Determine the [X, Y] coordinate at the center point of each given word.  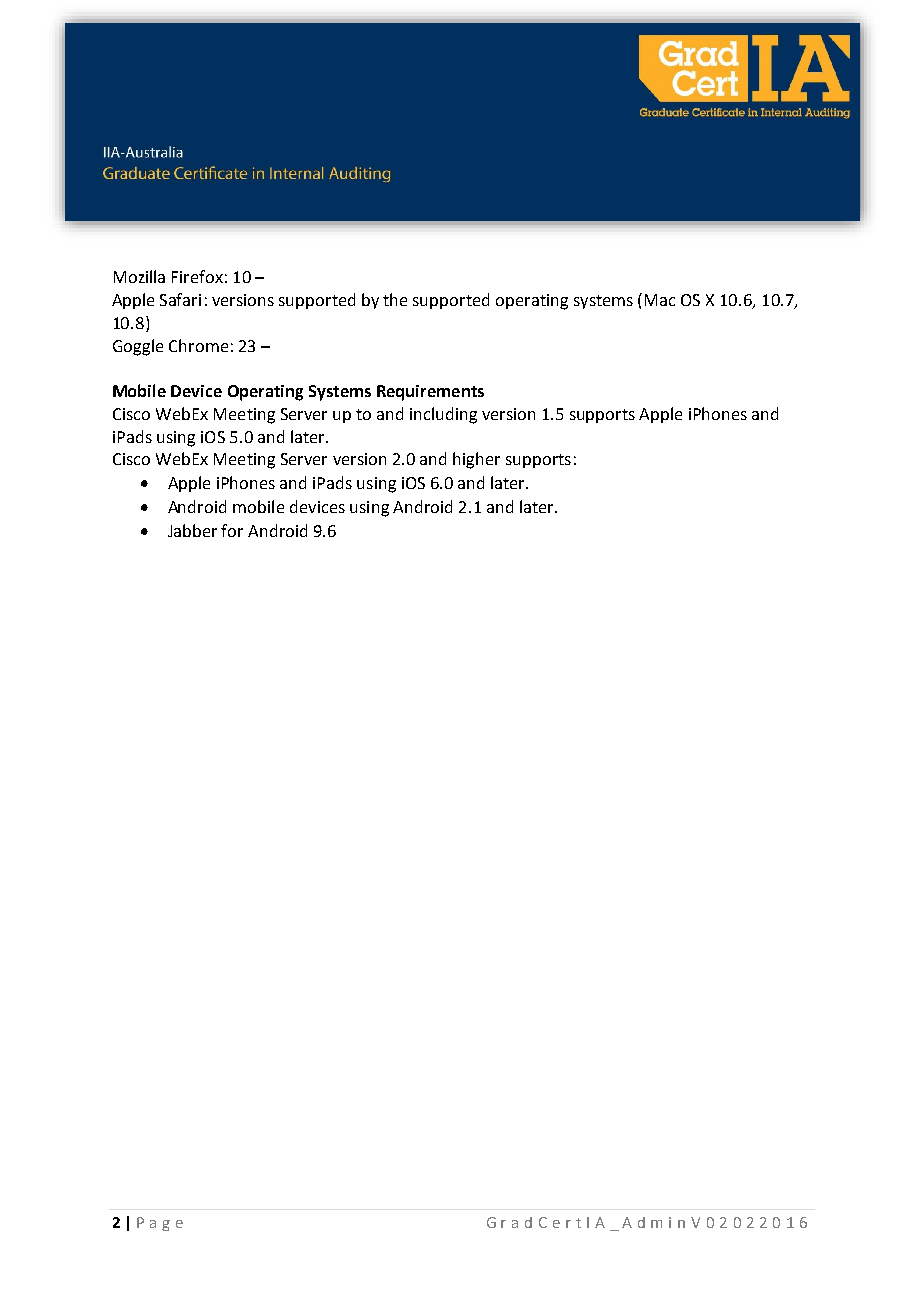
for [232, 530]
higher [476, 460]
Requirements [430, 393]
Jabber [192, 530]
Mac [660, 300]
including [443, 415]
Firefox [197, 276]
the [395, 299]
